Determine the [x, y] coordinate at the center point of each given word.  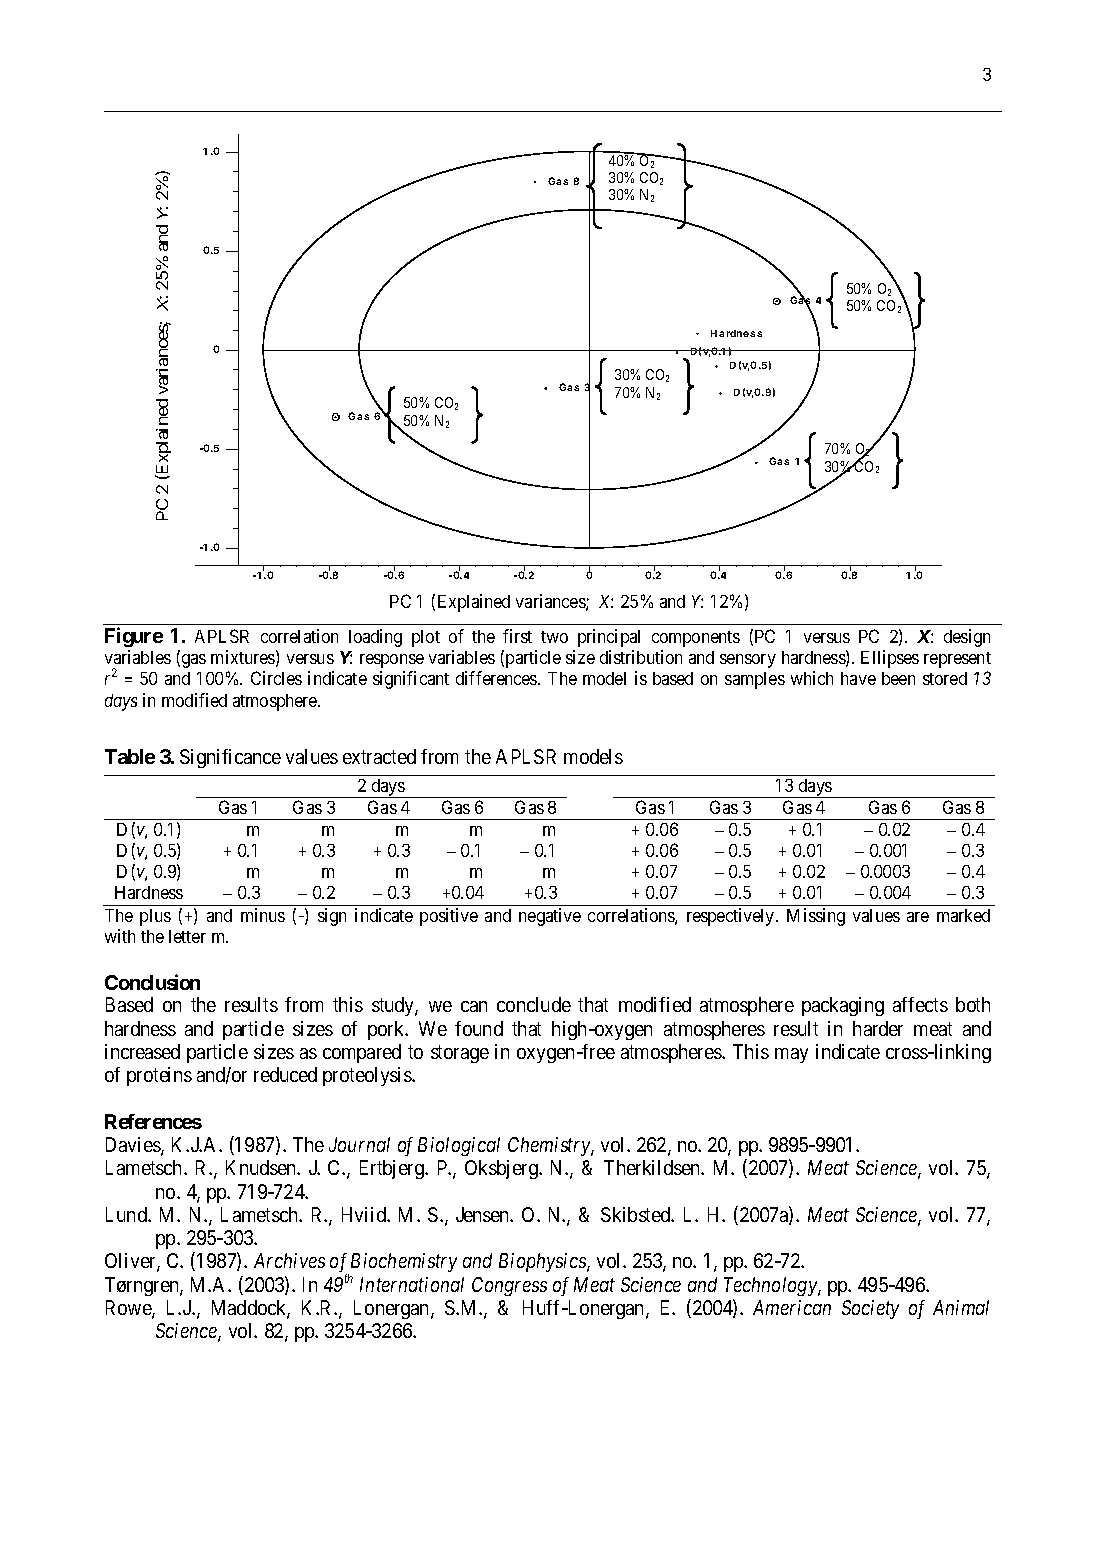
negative [550, 917]
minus [263, 915]
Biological [459, 1146]
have [858, 678]
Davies [134, 1146]
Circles [276, 678]
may [791, 1055]
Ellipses [890, 659]
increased [142, 1051]
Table [130, 756]
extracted [379, 756]
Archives [289, 1260]
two [554, 637]
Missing [816, 917]
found [479, 1028]
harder [878, 1028]
